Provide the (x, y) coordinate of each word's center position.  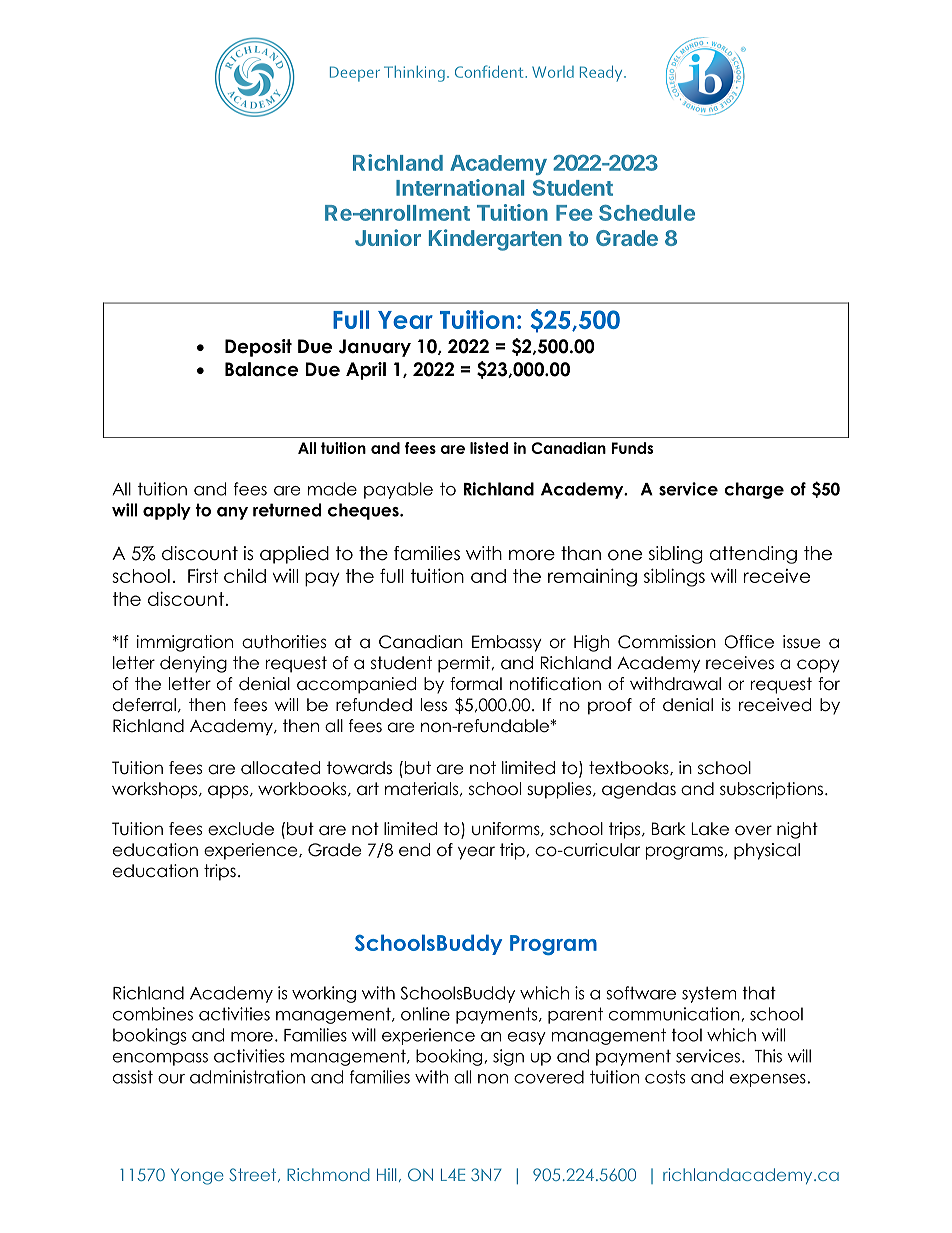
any (232, 513)
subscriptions (771, 790)
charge (754, 490)
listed (489, 448)
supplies (560, 790)
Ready (602, 73)
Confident (490, 71)
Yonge (197, 1177)
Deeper (355, 74)
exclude (241, 829)
